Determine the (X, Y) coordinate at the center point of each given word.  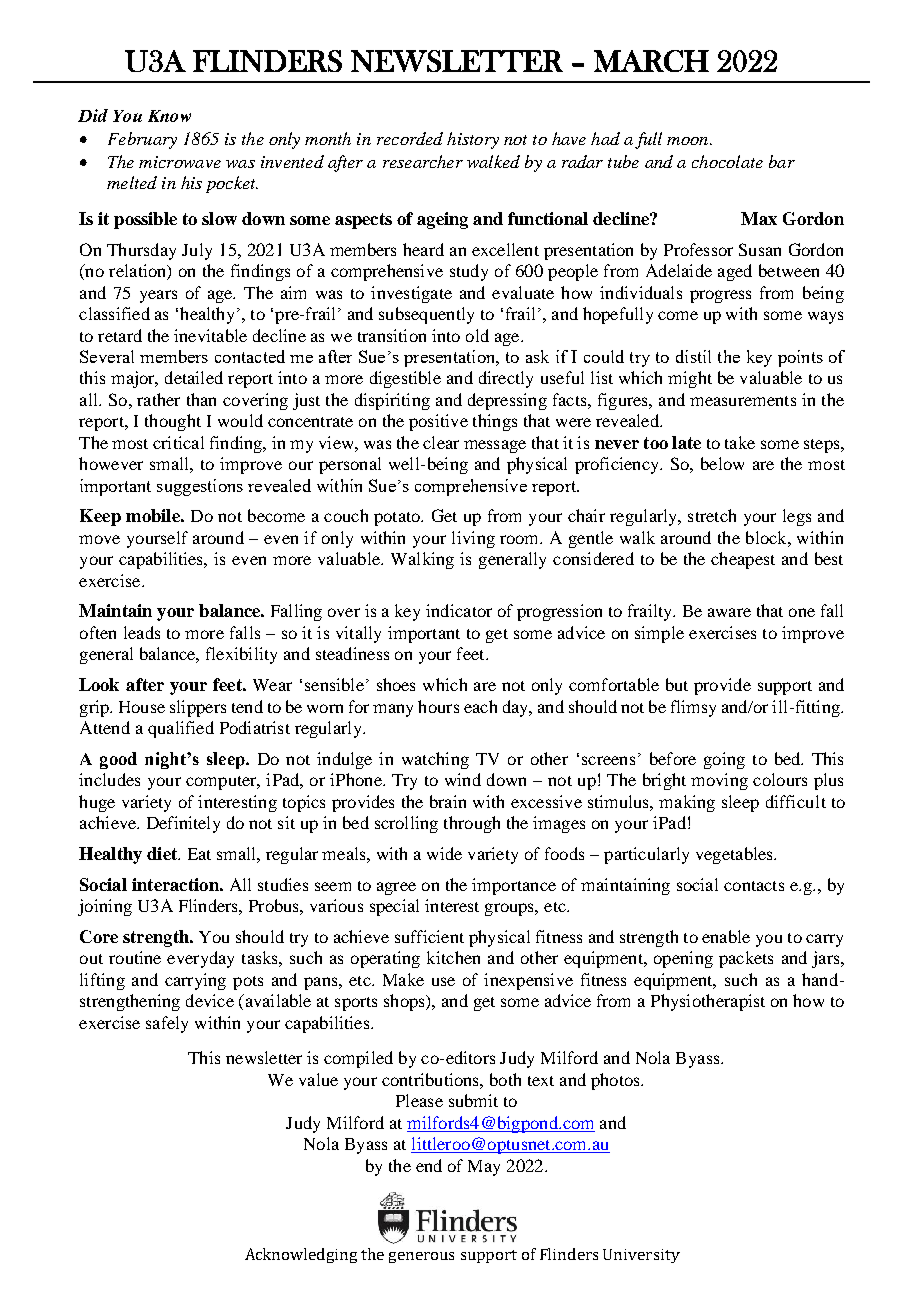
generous (421, 1257)
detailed (194, 377)
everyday (200, 959)
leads (142, 632)
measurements (743, 401)
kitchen (453, 957)
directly (506, 379)
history (473, 140)
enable (726, 936)
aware (729, 612)
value (318, 1079)
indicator (459, 610)
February (142, 140)
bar (782, 161)
